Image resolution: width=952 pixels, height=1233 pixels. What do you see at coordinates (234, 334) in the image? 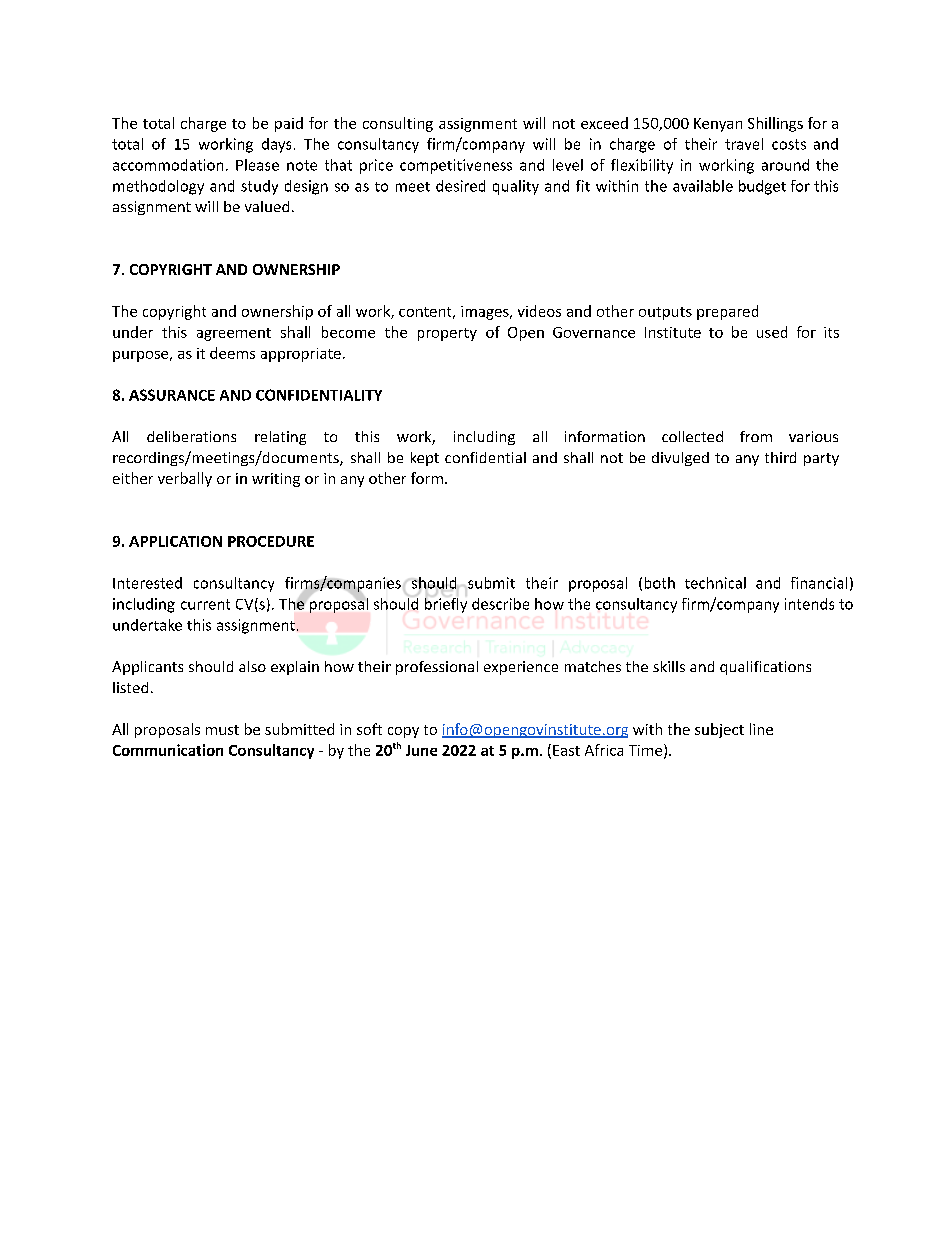
I see `agreement` at bounding box center [234, 334].
